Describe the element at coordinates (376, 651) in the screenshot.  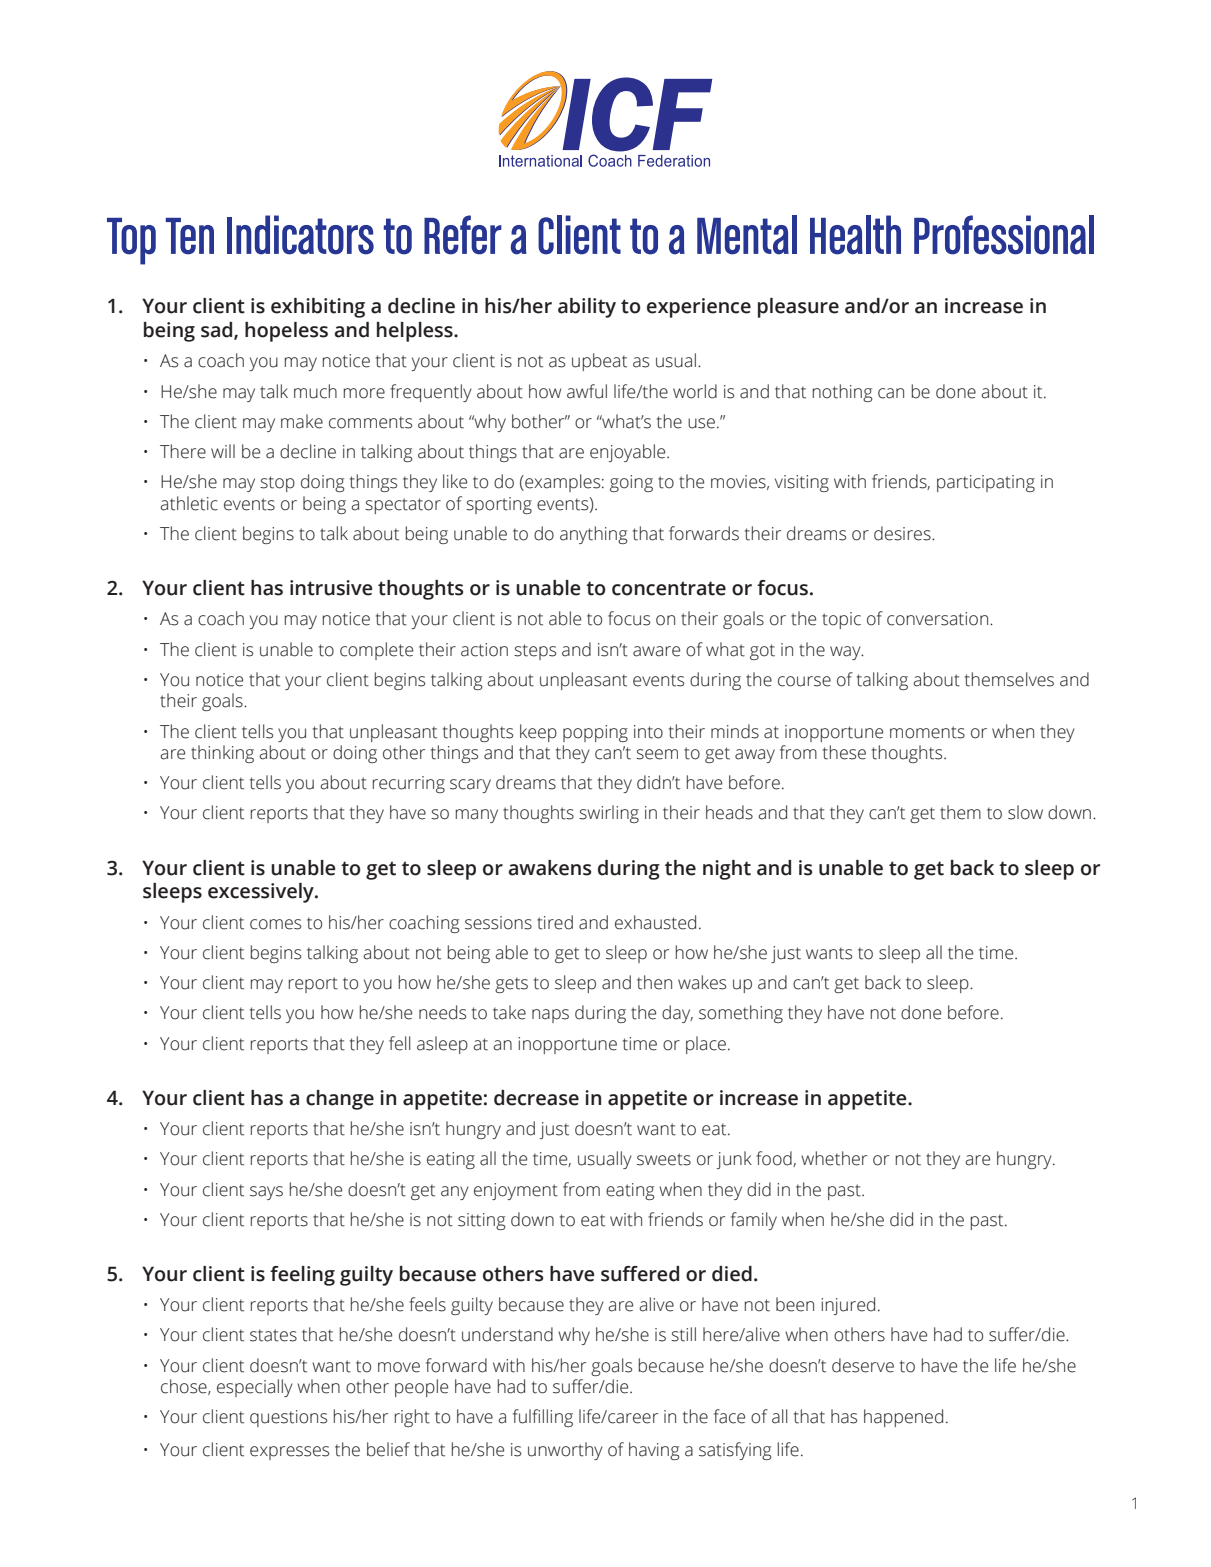
I see `complete` at that location.
